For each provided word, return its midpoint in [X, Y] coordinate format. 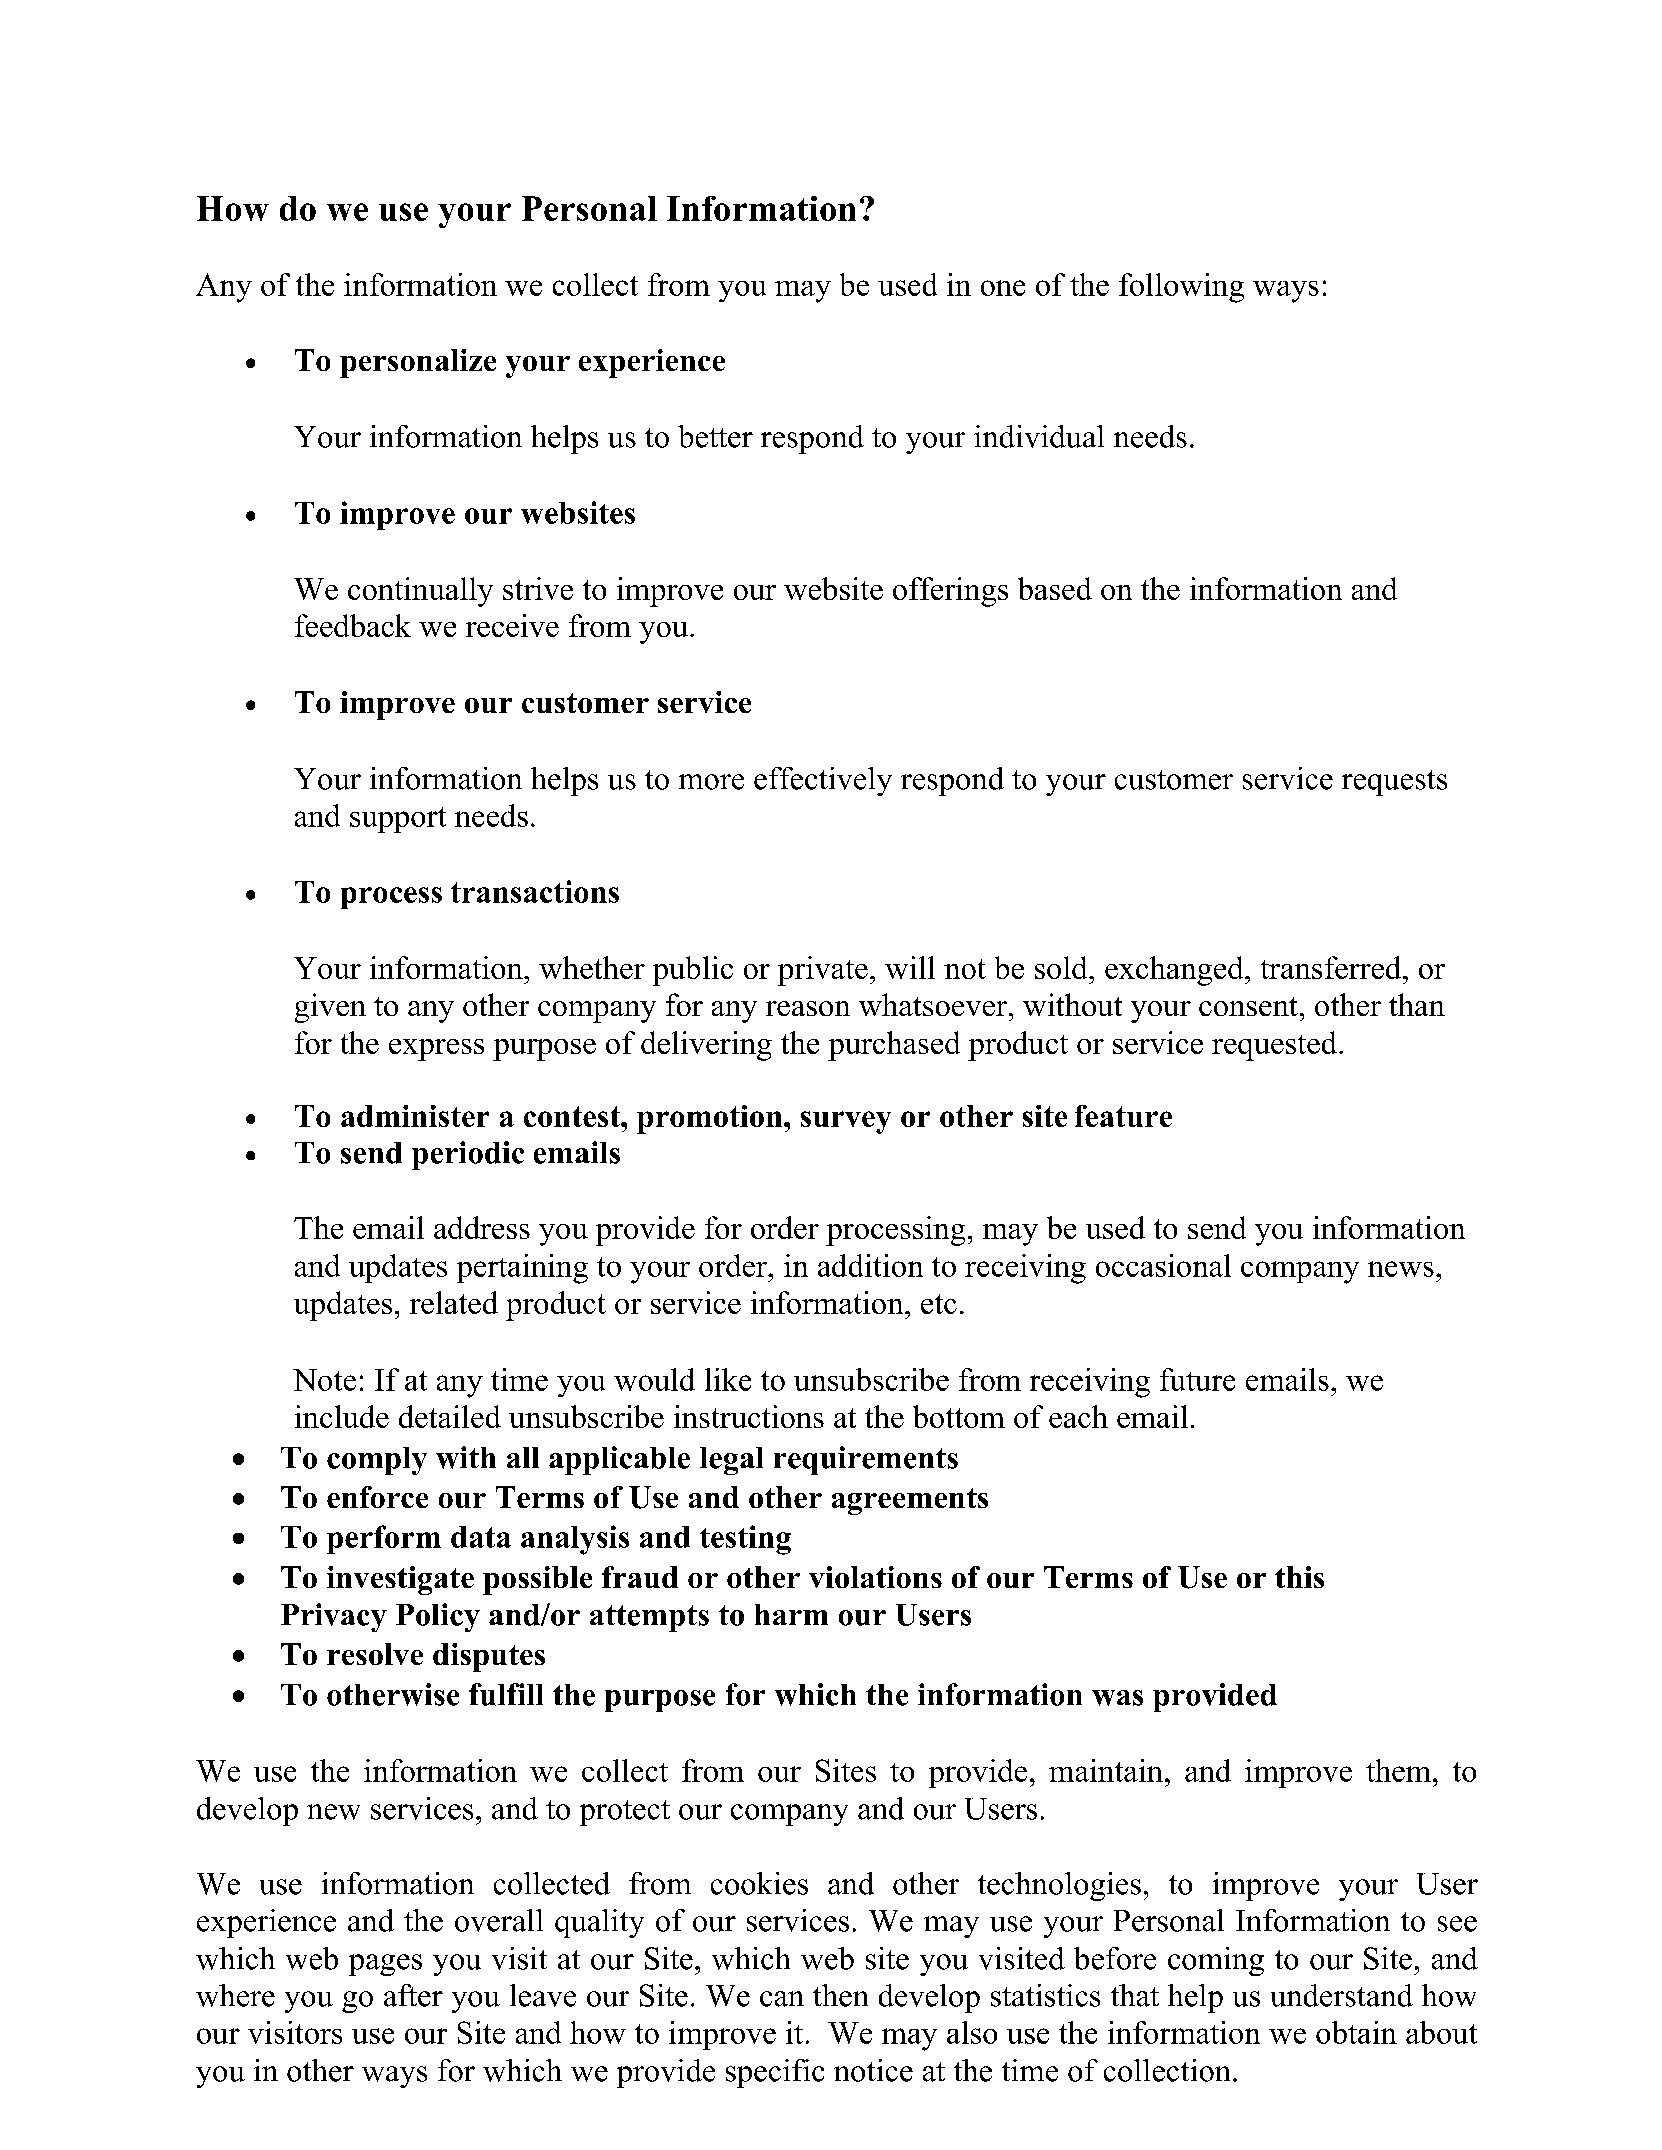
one [1003, 288]
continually [420, 592]
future [1197, 1379]
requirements [866, 1460]
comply [377, 1461]
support [398, 820]
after [413, 1995]
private [823, 971]
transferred [1332, 967]
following [1181, 288]
